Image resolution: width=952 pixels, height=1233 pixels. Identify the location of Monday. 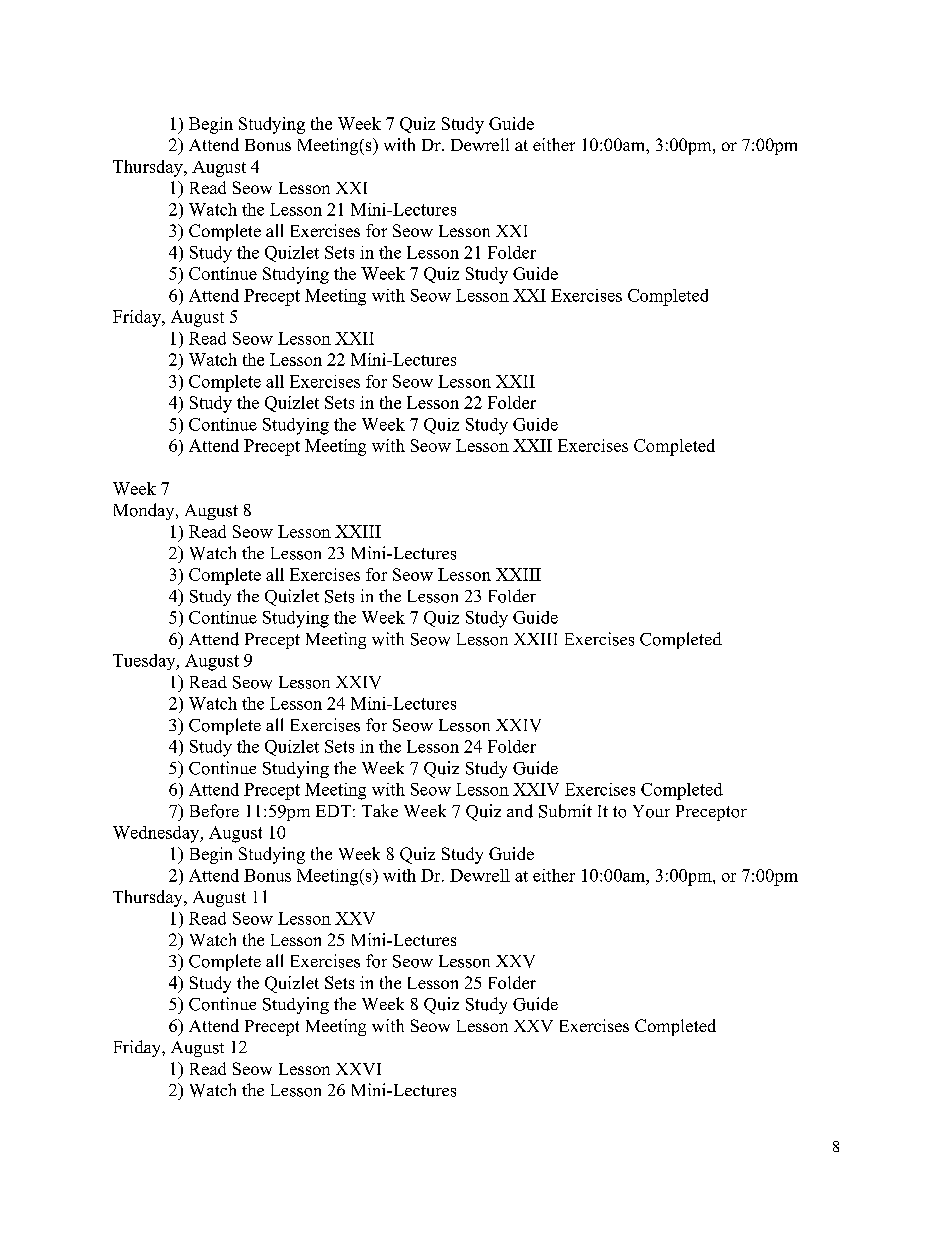
(145, 511).
